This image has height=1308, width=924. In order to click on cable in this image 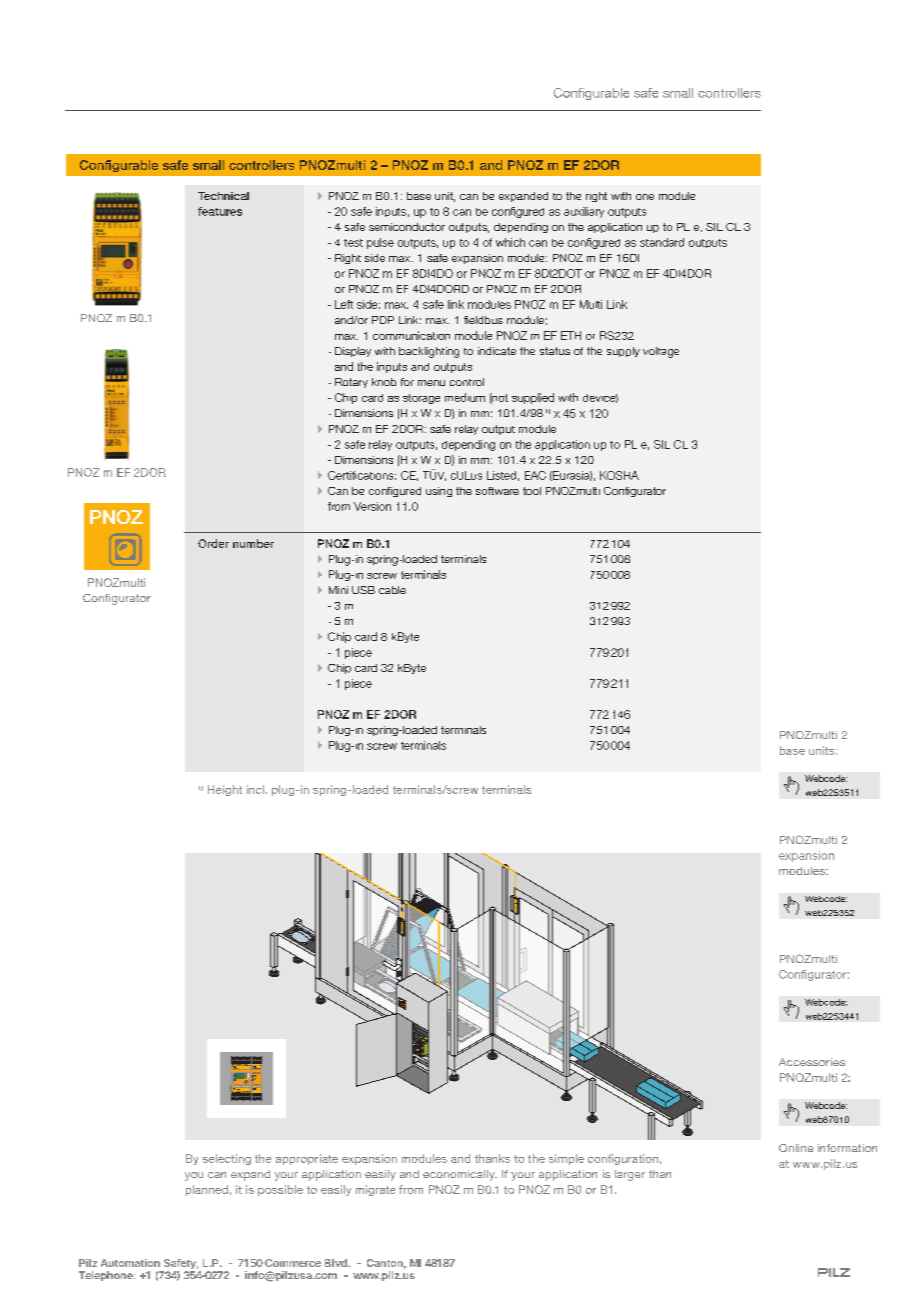, I will do `click(392, 590)`.
